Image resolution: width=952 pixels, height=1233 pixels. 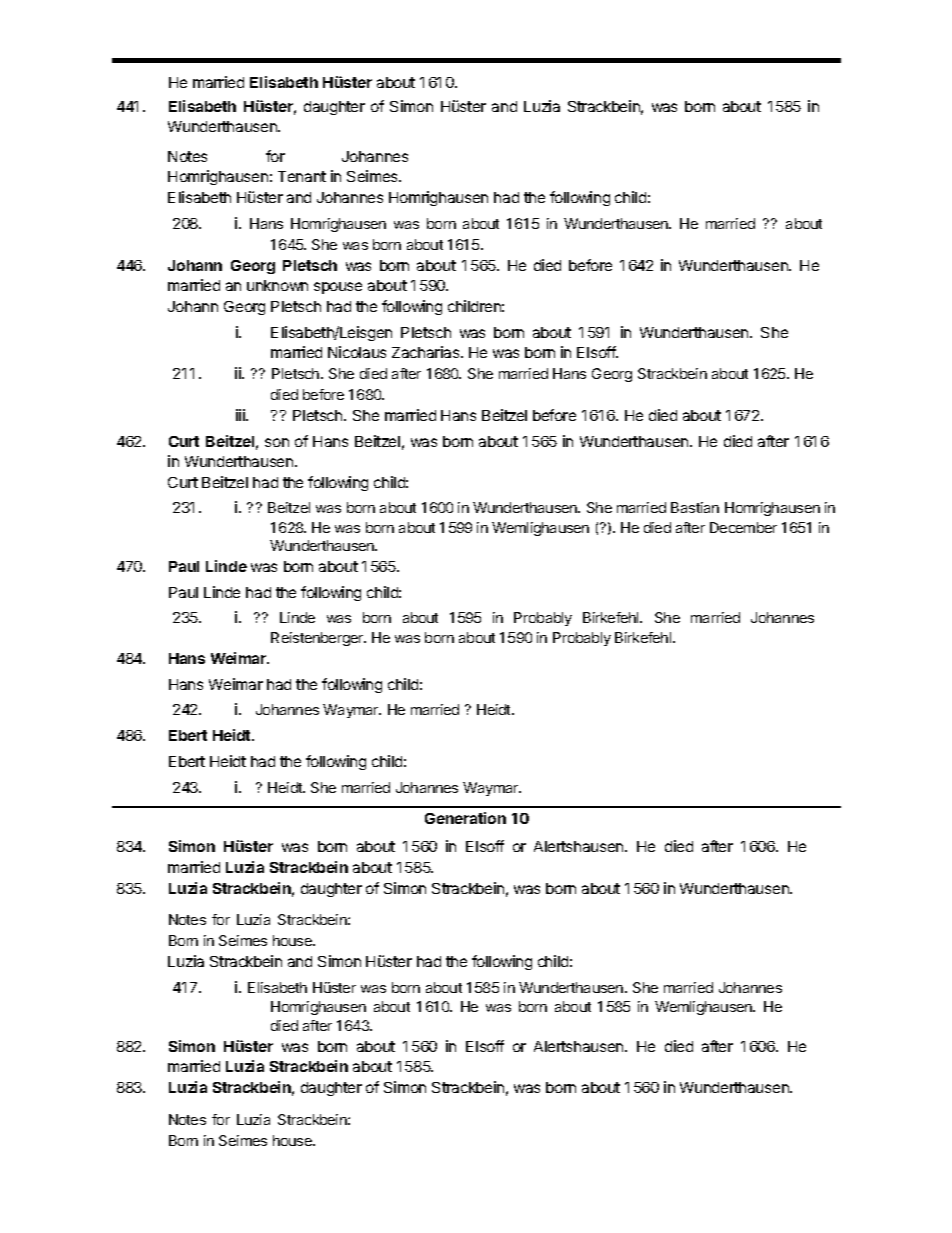 What do you see at coordinates (277, 442) in the image?
I see `son` at bounding box center [277, 442].
